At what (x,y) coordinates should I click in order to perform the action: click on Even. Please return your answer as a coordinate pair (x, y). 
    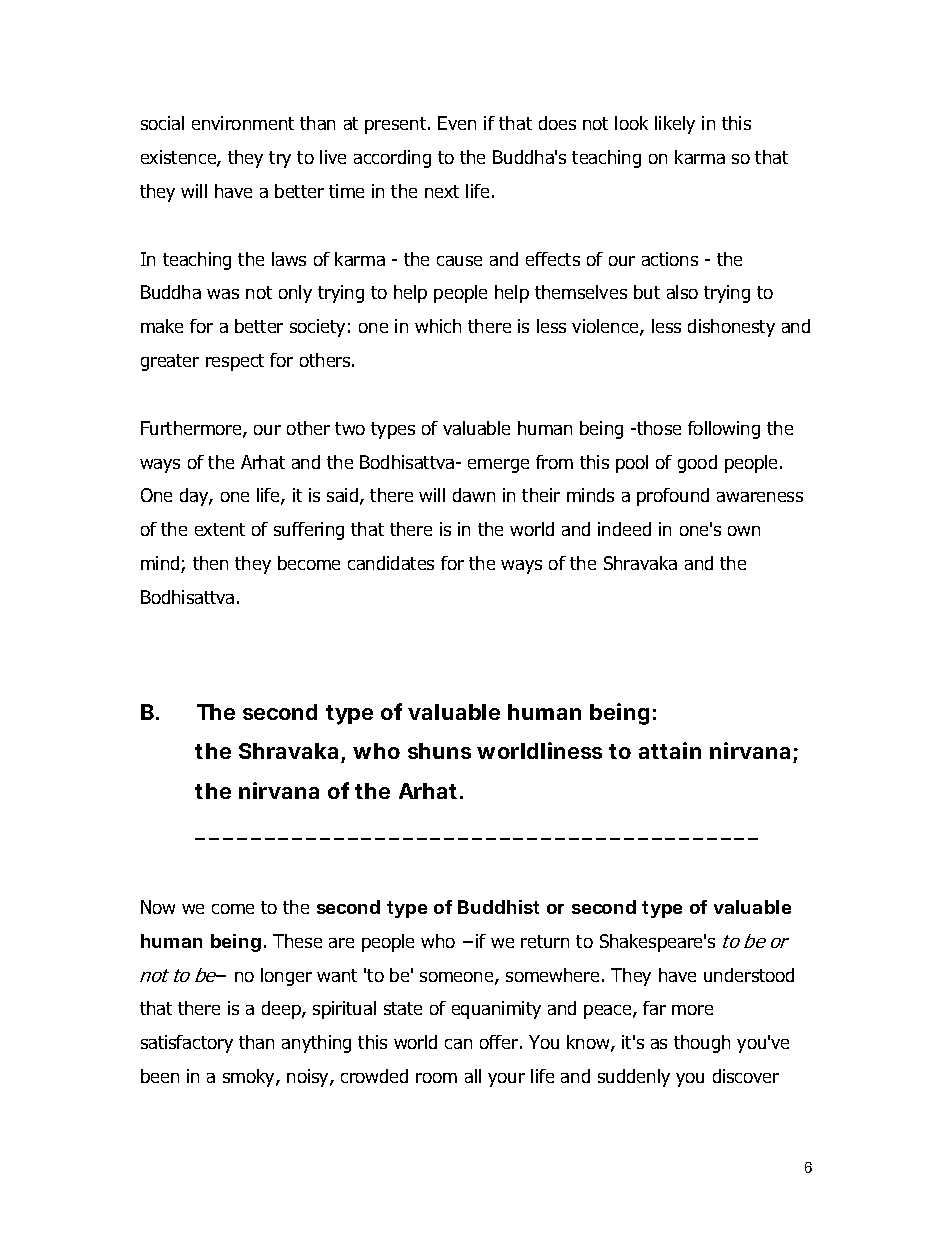
    Looking at the image, I should click on (457, 123).
